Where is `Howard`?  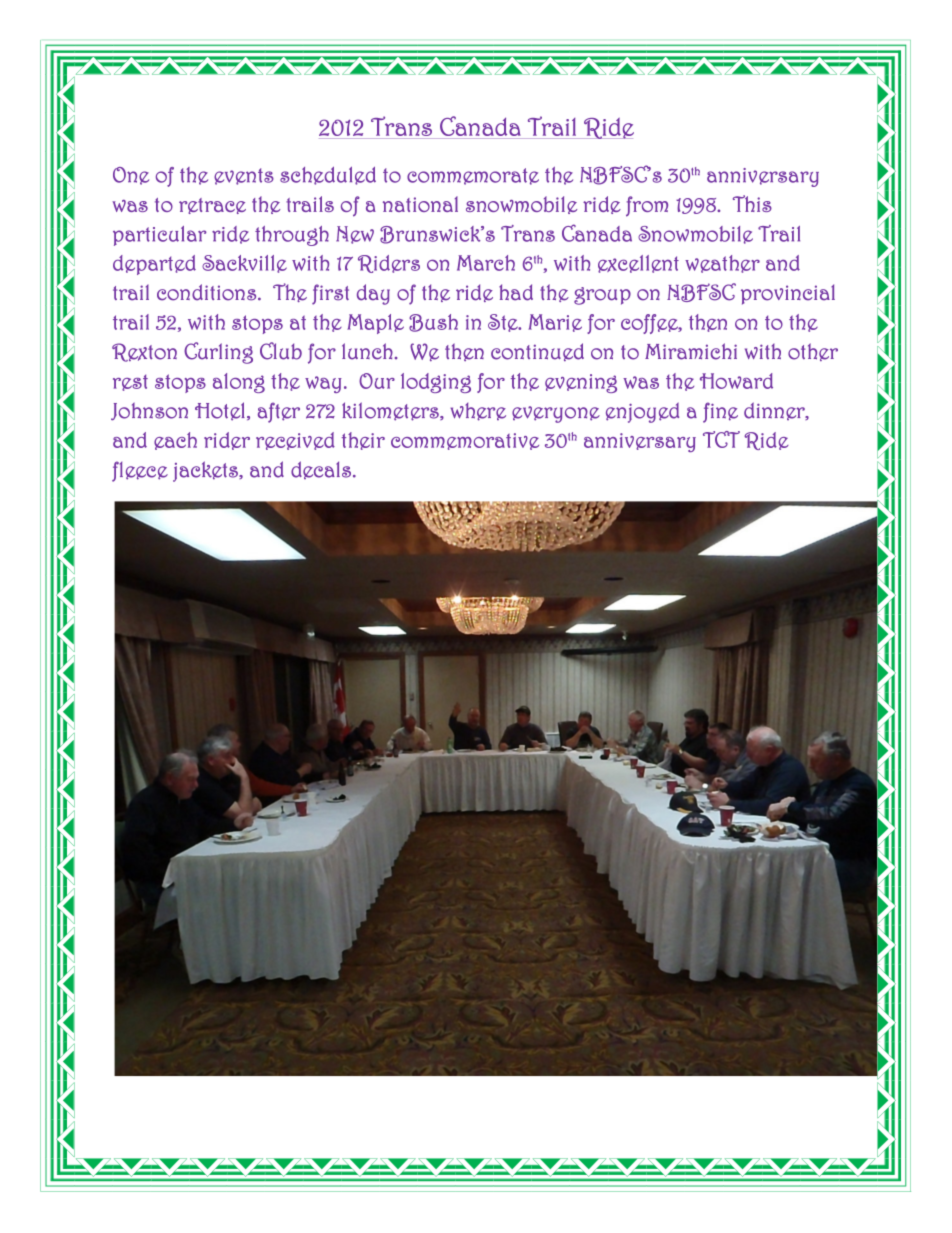
Howard is located at coordinates (736, 381).
